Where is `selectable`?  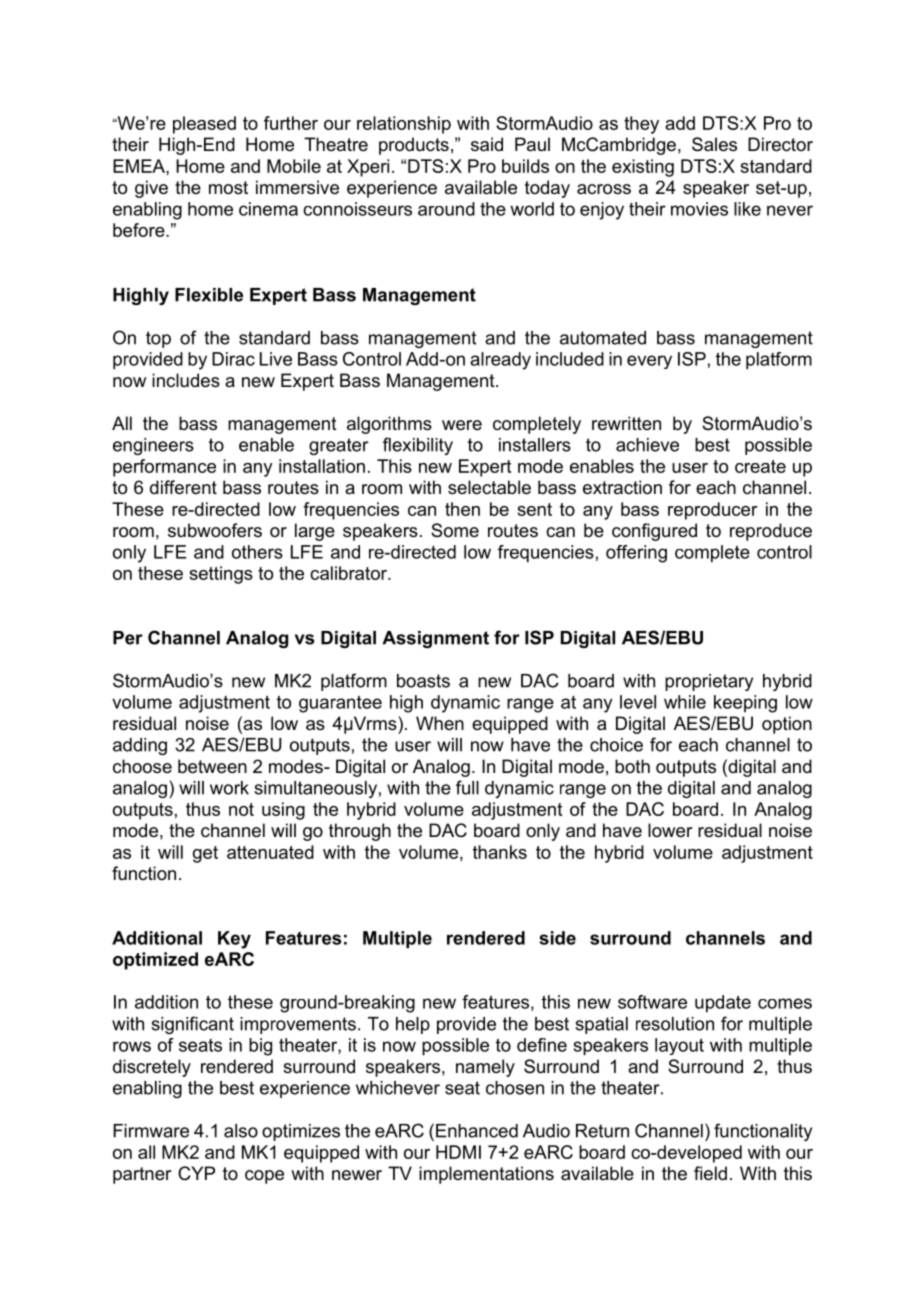
selectable is located at coordinates (489, 487).
